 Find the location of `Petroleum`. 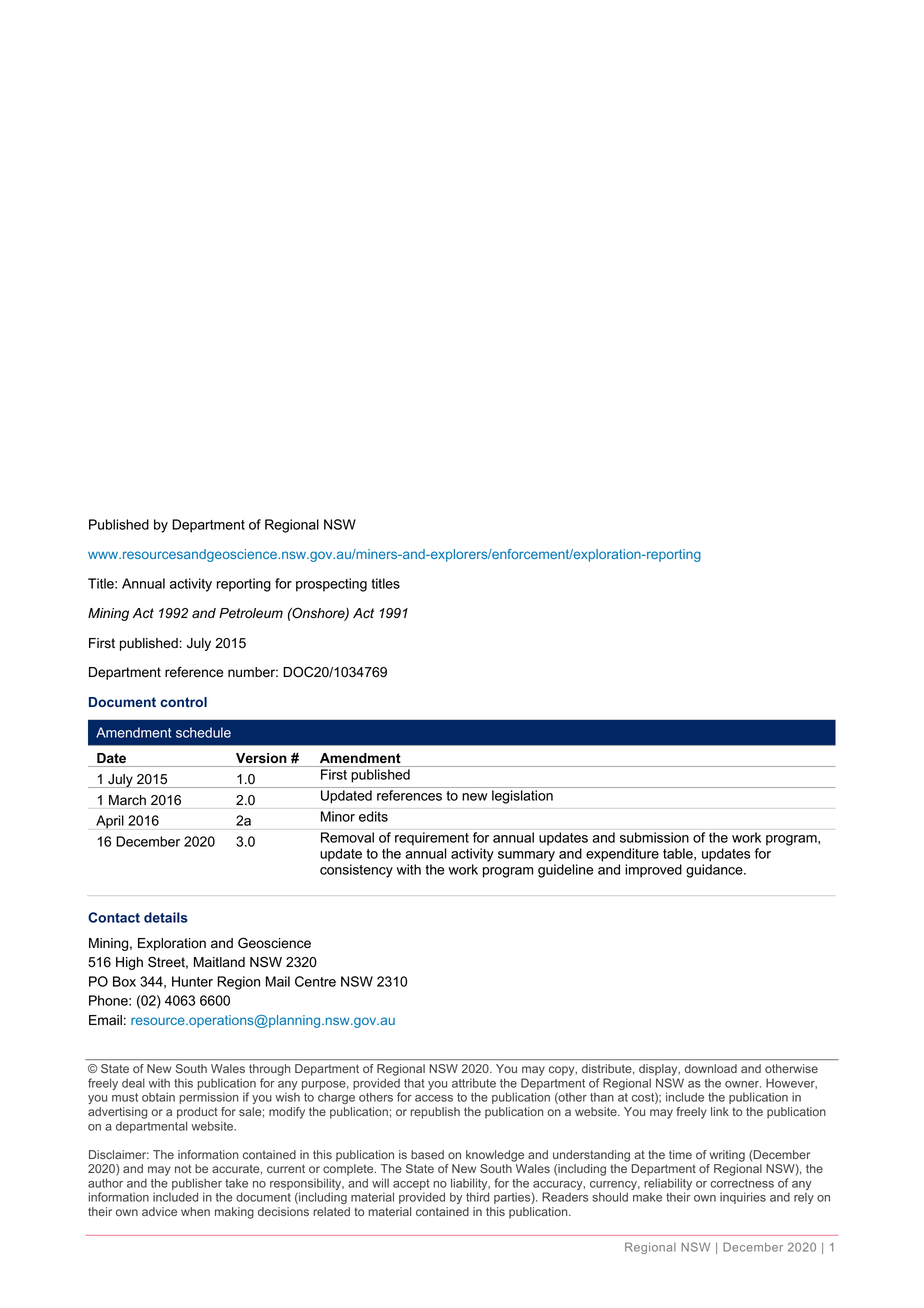

Petroleum is located at coordinates (251, 613).
